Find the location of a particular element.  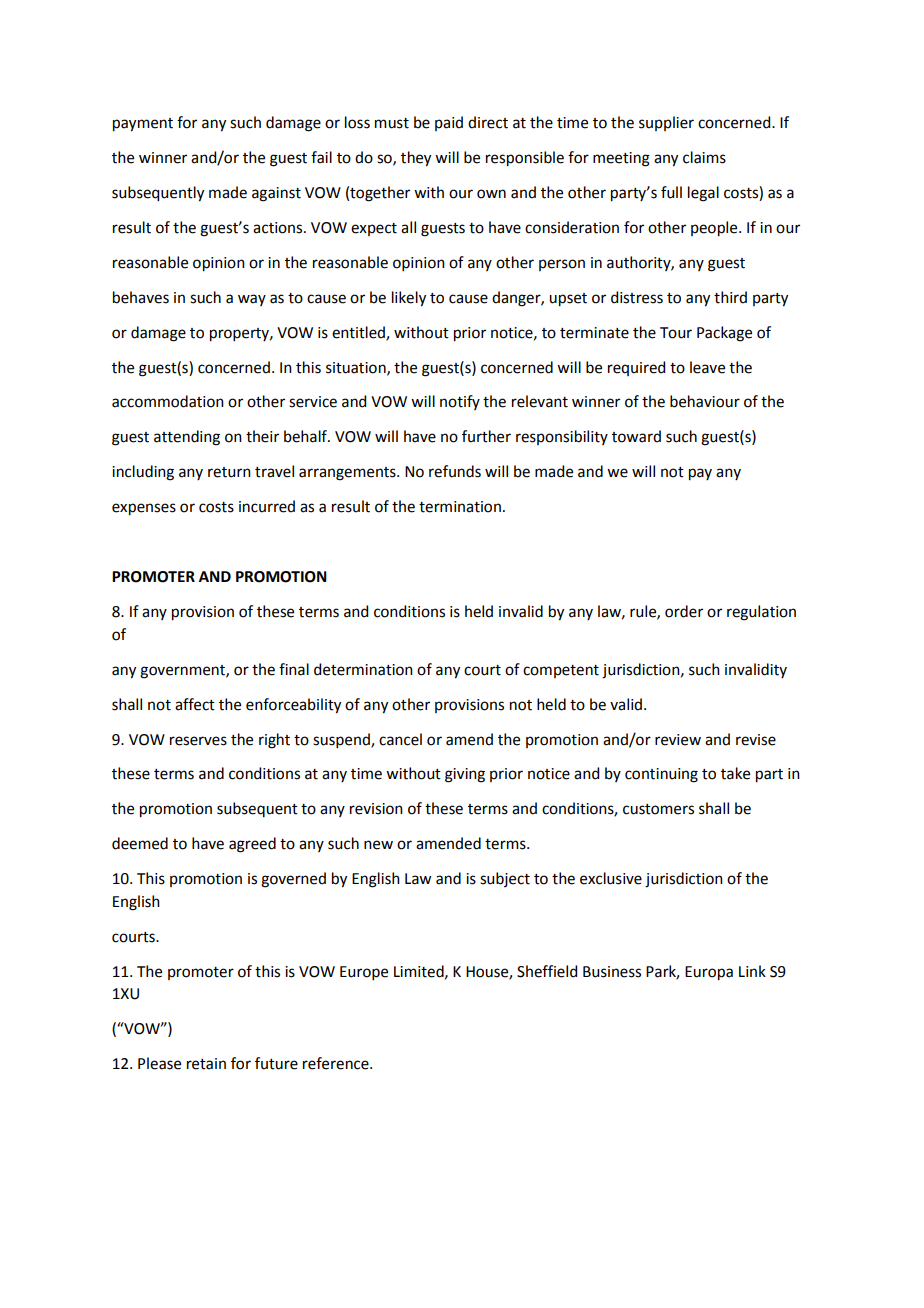

paid is located at coordinates (449, 123).
